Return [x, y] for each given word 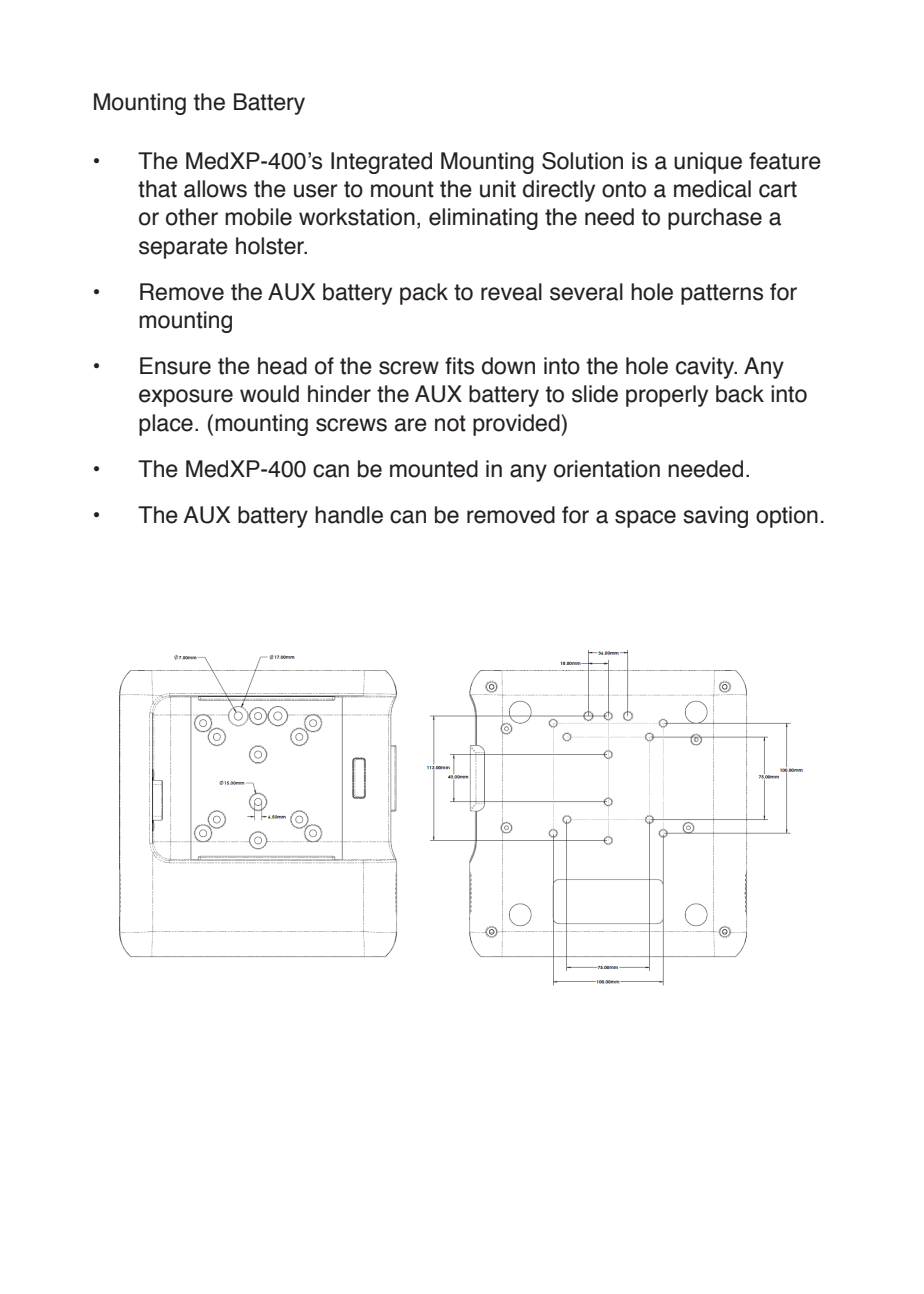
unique [708, 163]
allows [215, 189]
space [645, 519]
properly [667, 396]
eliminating [483, 219]
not [450, 423]
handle [349, 515]
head [282, 366]
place [166, 425]
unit [498, 189]
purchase [715, 219]
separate [183, 248]
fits [459, 366]
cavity [706, 368]
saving [715, 517]
